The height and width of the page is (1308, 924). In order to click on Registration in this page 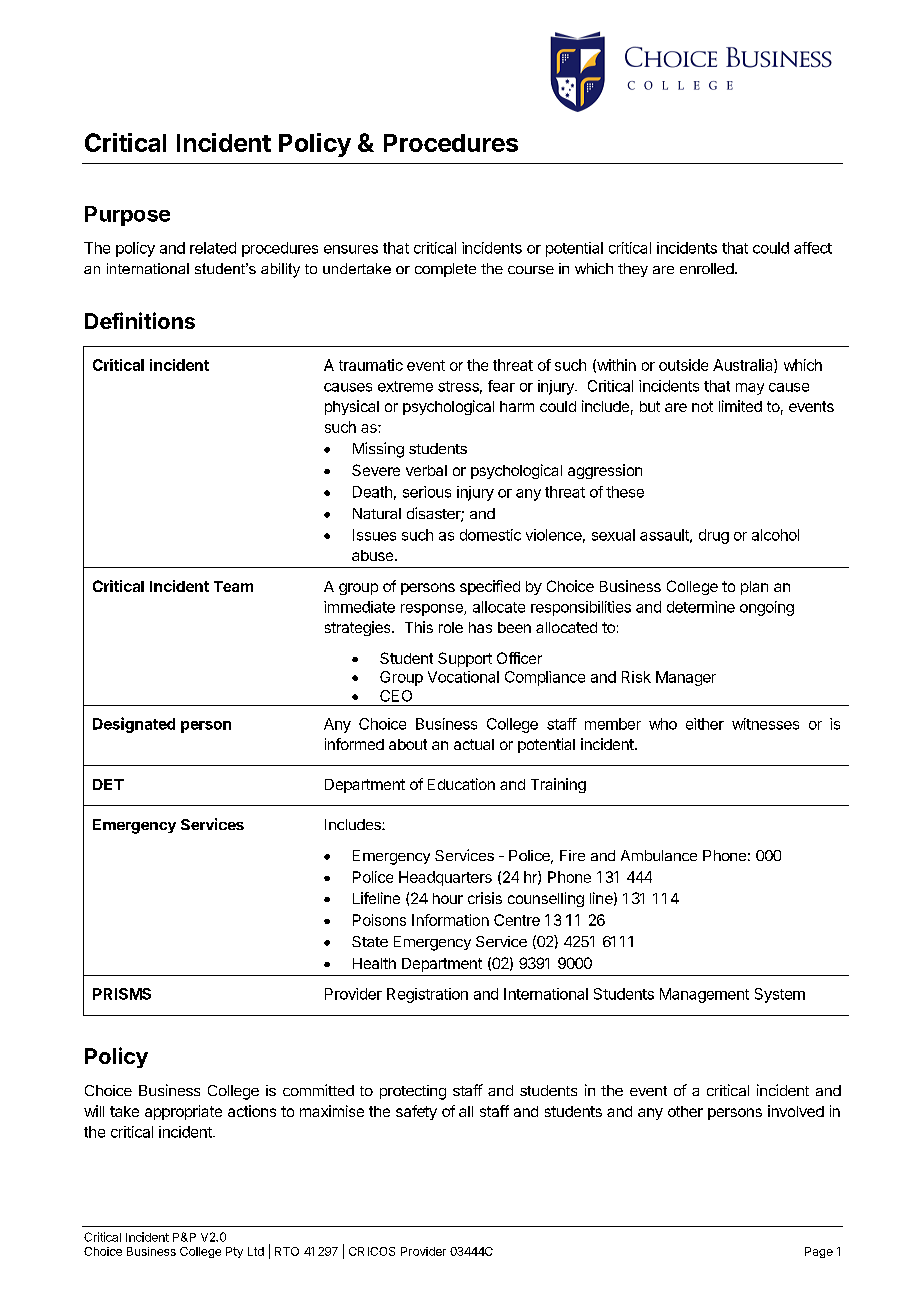, I will do `click(427, 995)`.
